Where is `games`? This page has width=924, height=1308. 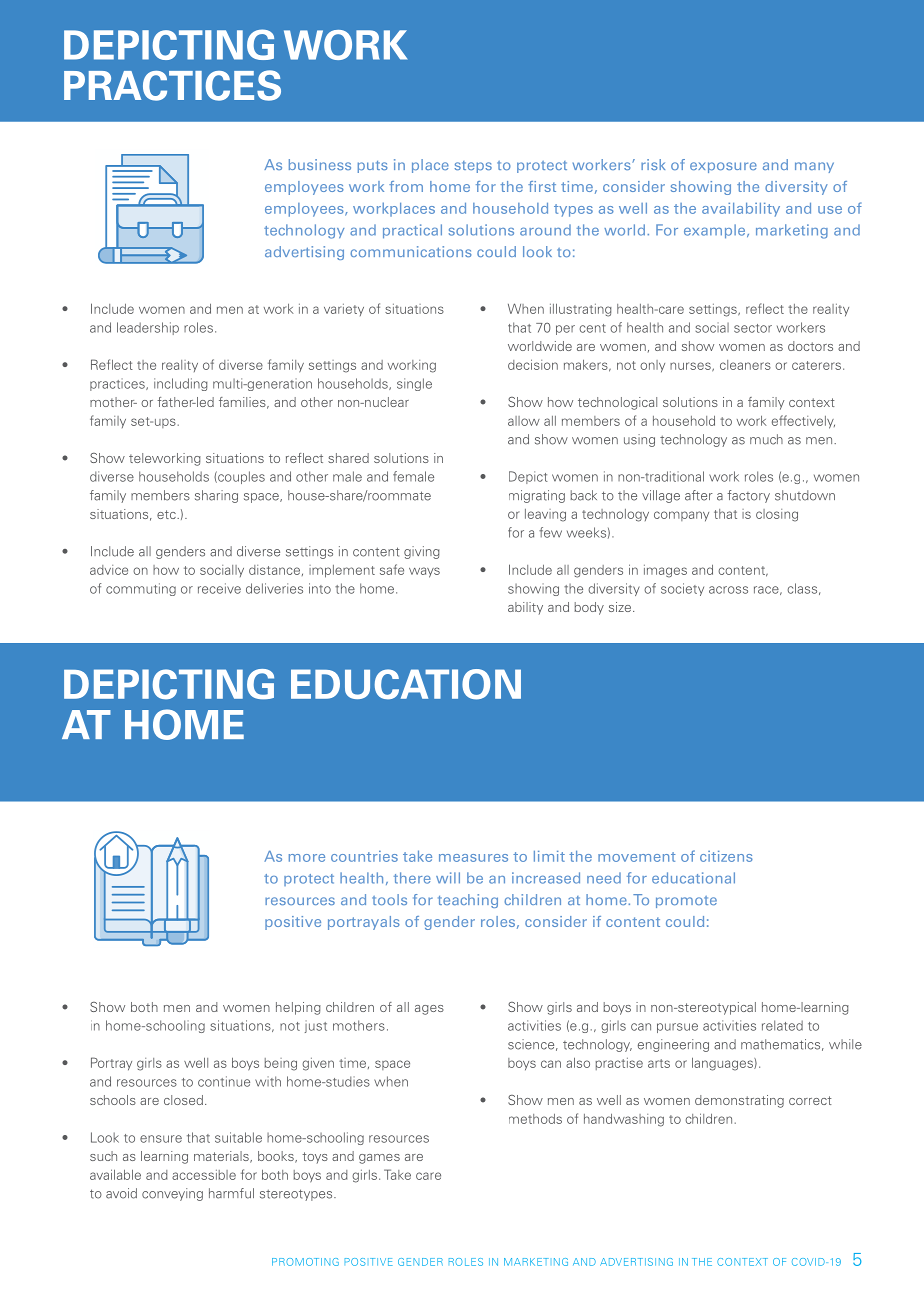
games is located at coordinates (379, 1159).
